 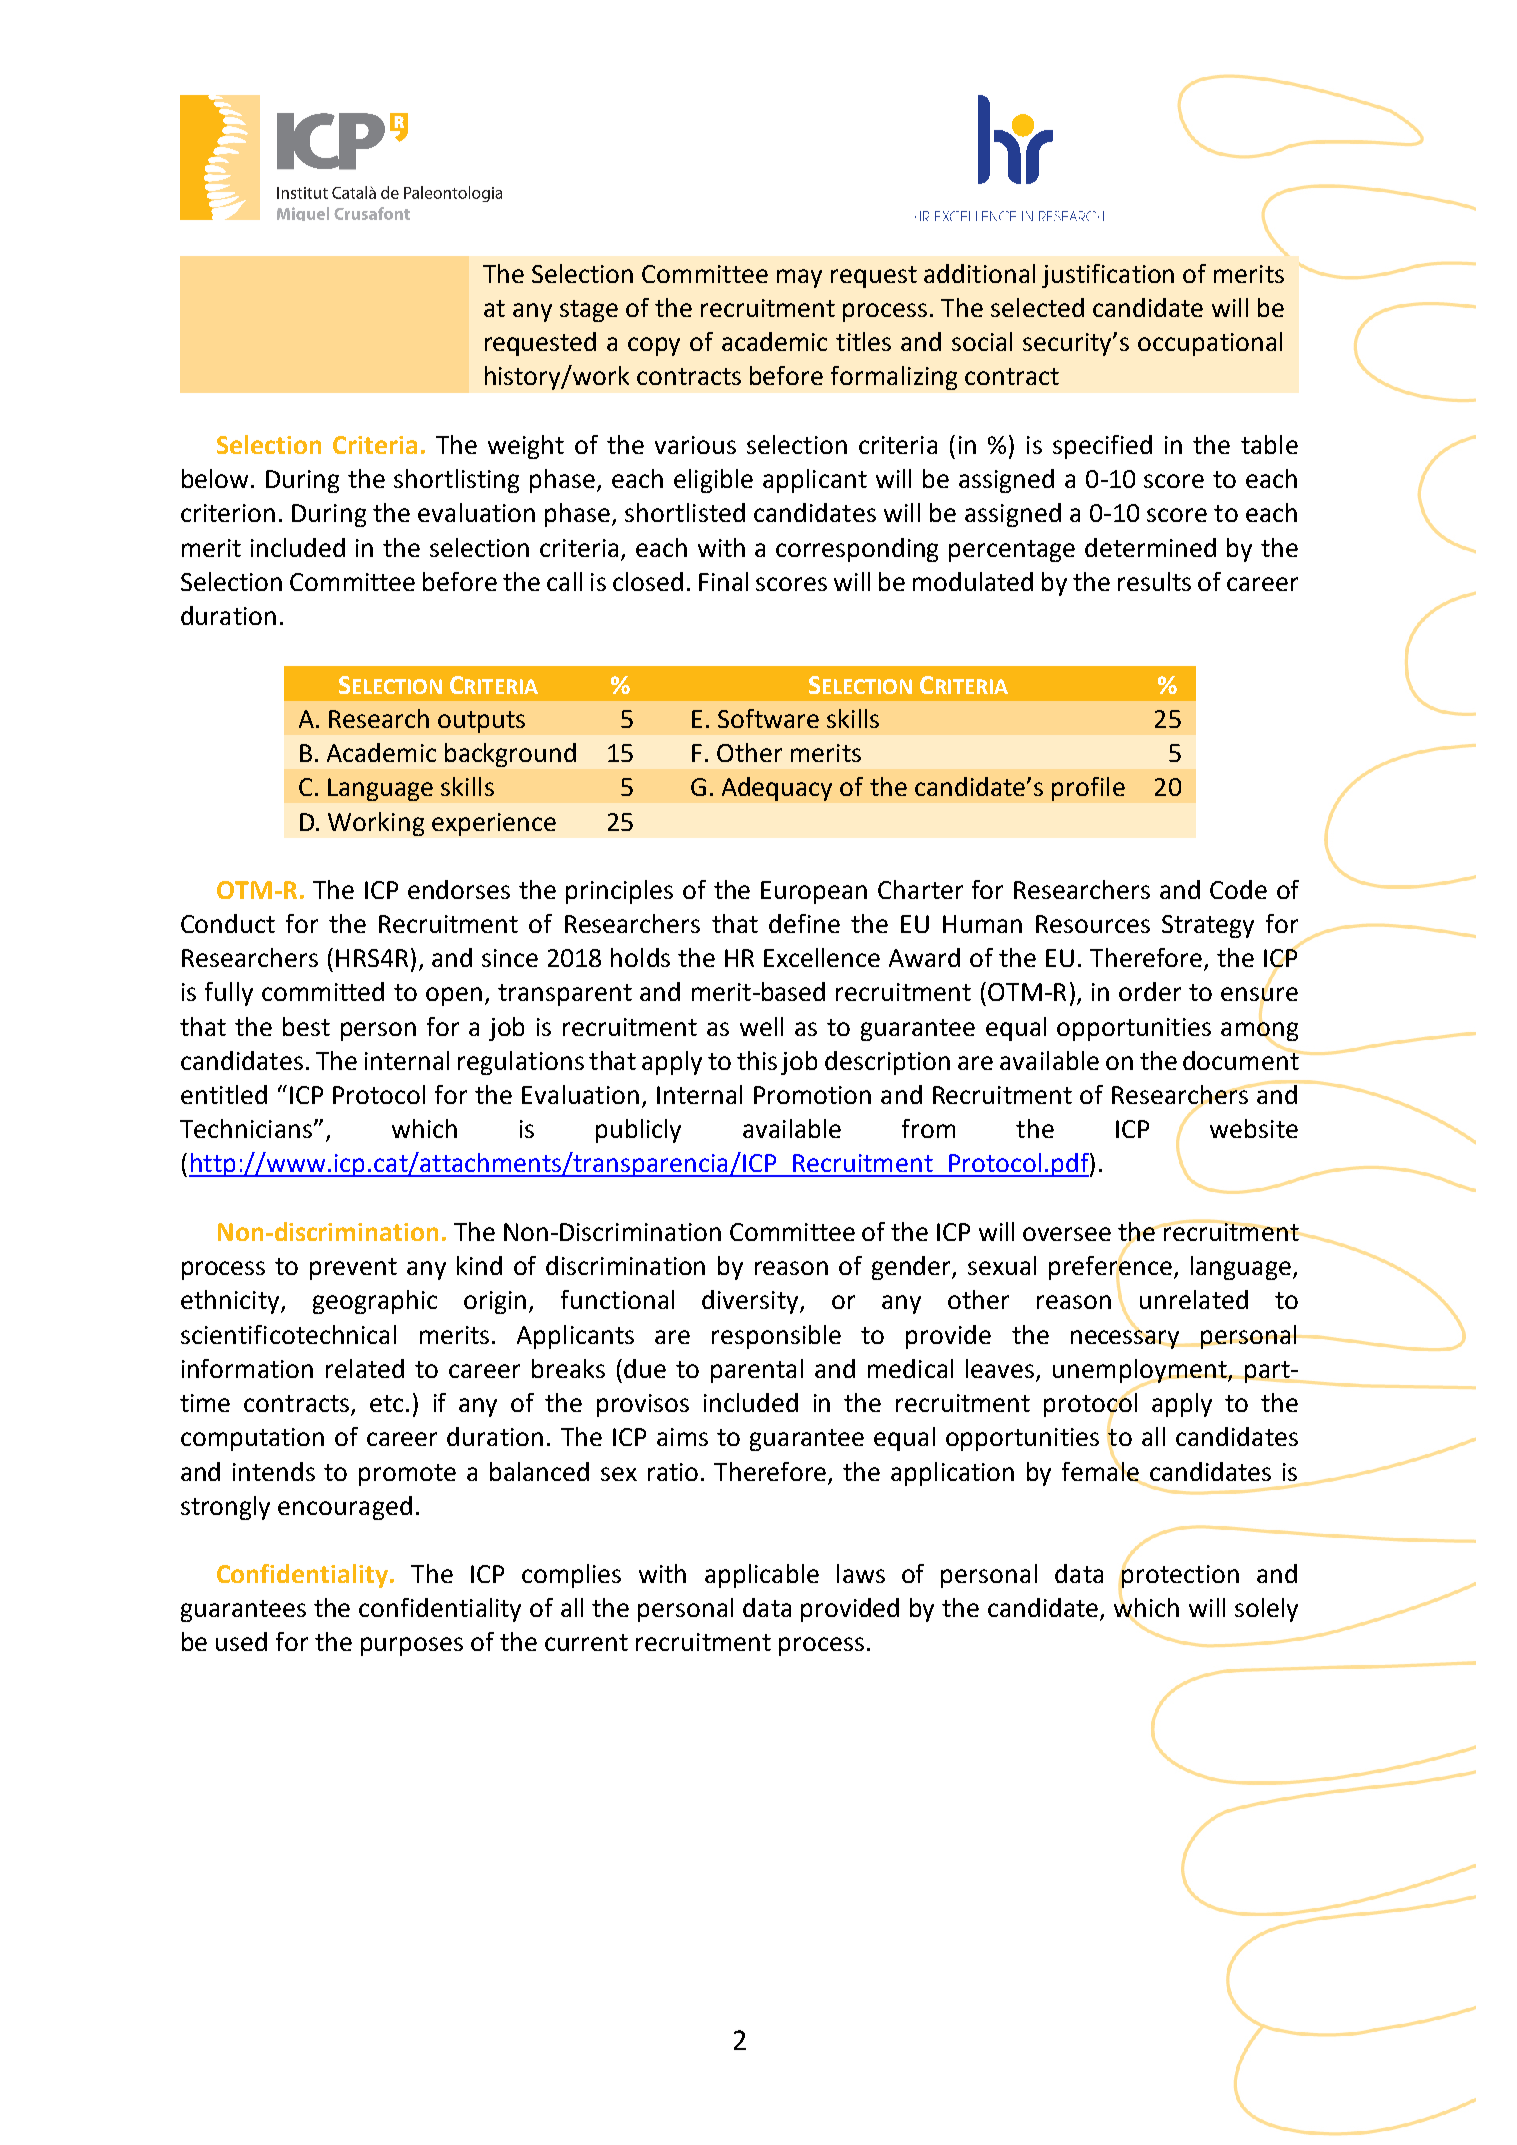 What do you see at coordinates (822, 957) in the screenshot?
I see `Excellence` at bounding box center [822, 957].
